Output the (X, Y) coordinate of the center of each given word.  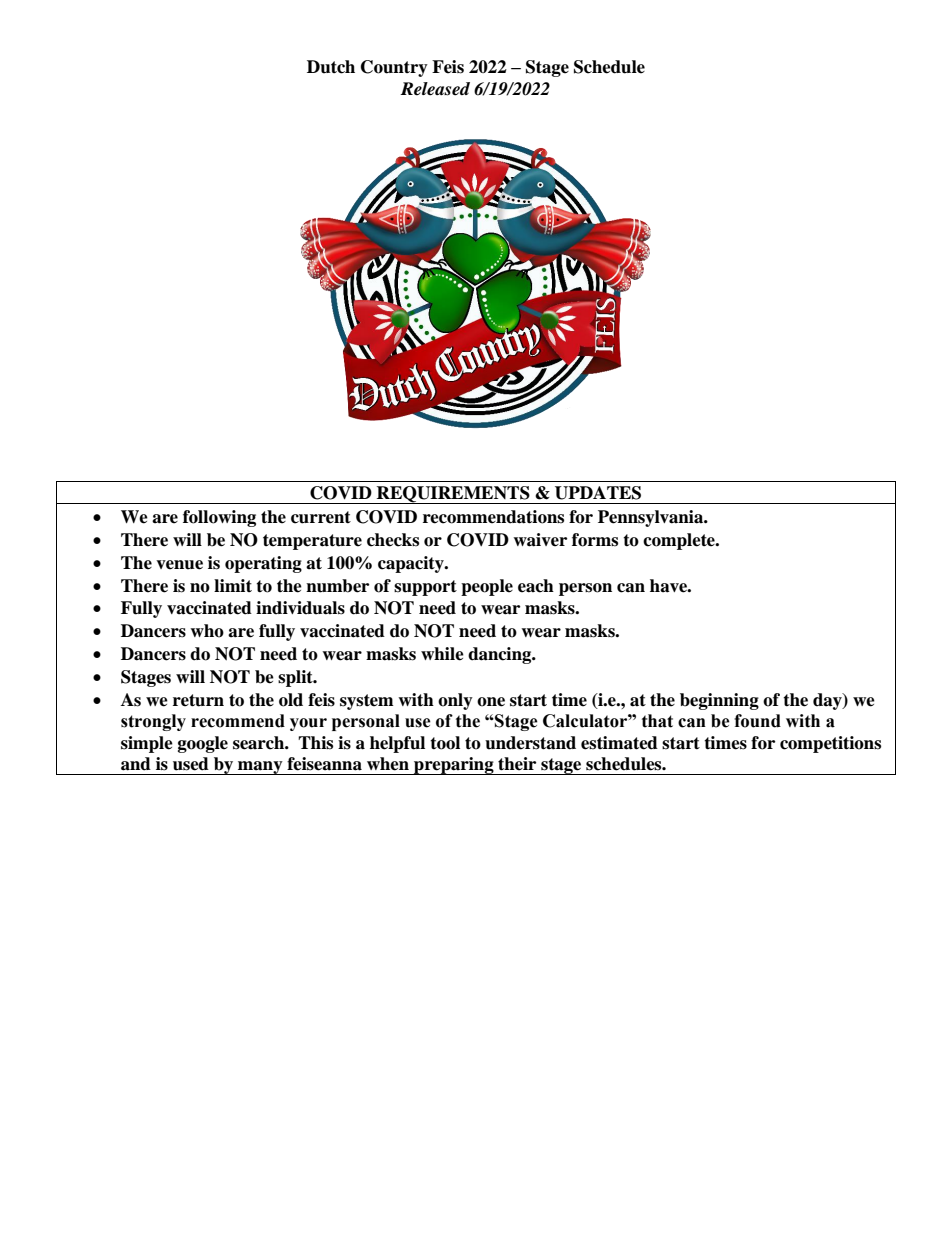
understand (530, 743)
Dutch (331, 67)
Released (435, 89)
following (219, 518)
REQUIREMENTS (453, 495)
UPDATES (598, 493)
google (203, 744)
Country (394, 68)
